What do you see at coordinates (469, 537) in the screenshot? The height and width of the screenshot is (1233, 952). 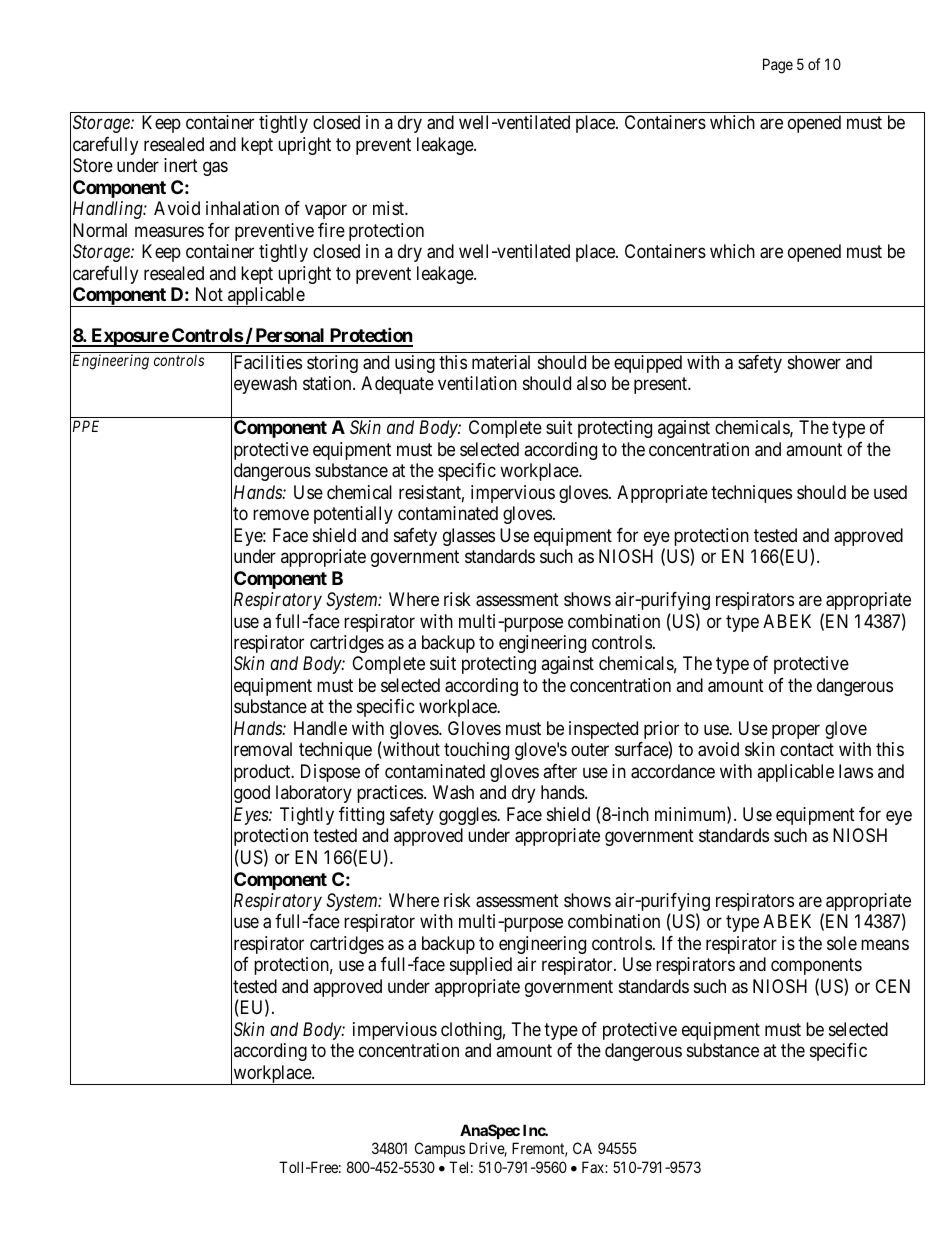 I see `glasses` at bounding box center [469, 537].
